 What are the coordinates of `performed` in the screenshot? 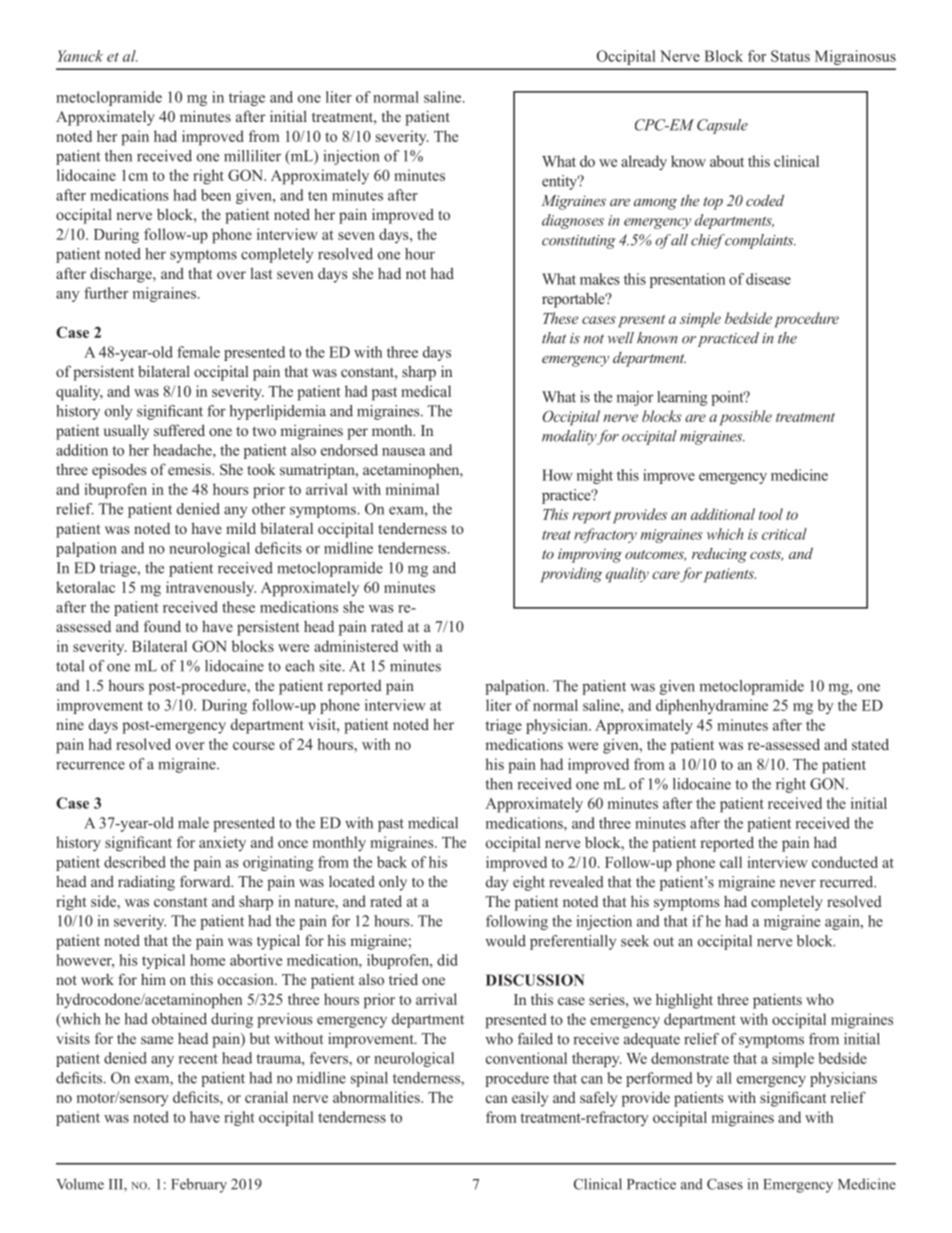 It's located at (659, 1079).
